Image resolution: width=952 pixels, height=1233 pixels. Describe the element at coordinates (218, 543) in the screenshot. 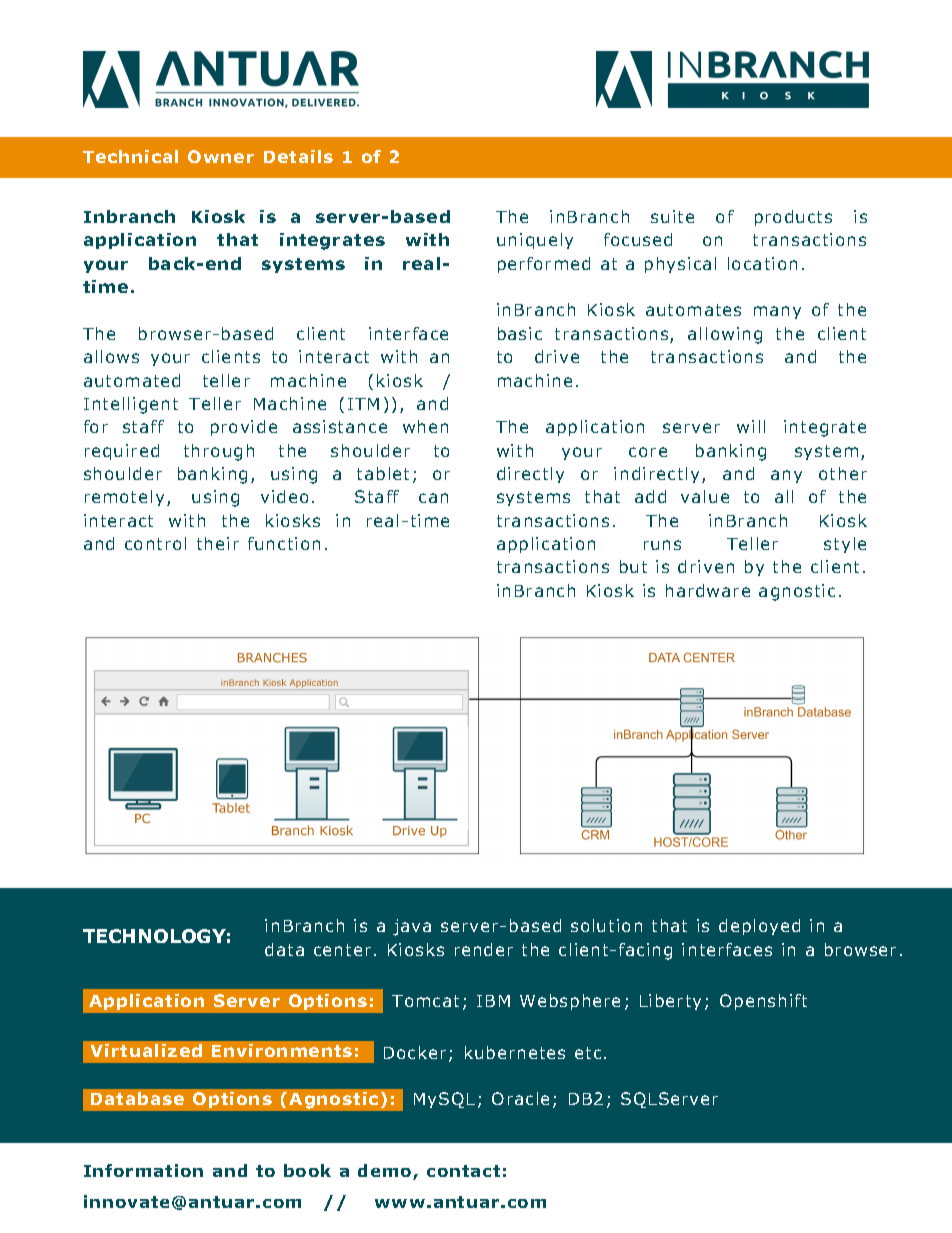

I see `their` at that location.
